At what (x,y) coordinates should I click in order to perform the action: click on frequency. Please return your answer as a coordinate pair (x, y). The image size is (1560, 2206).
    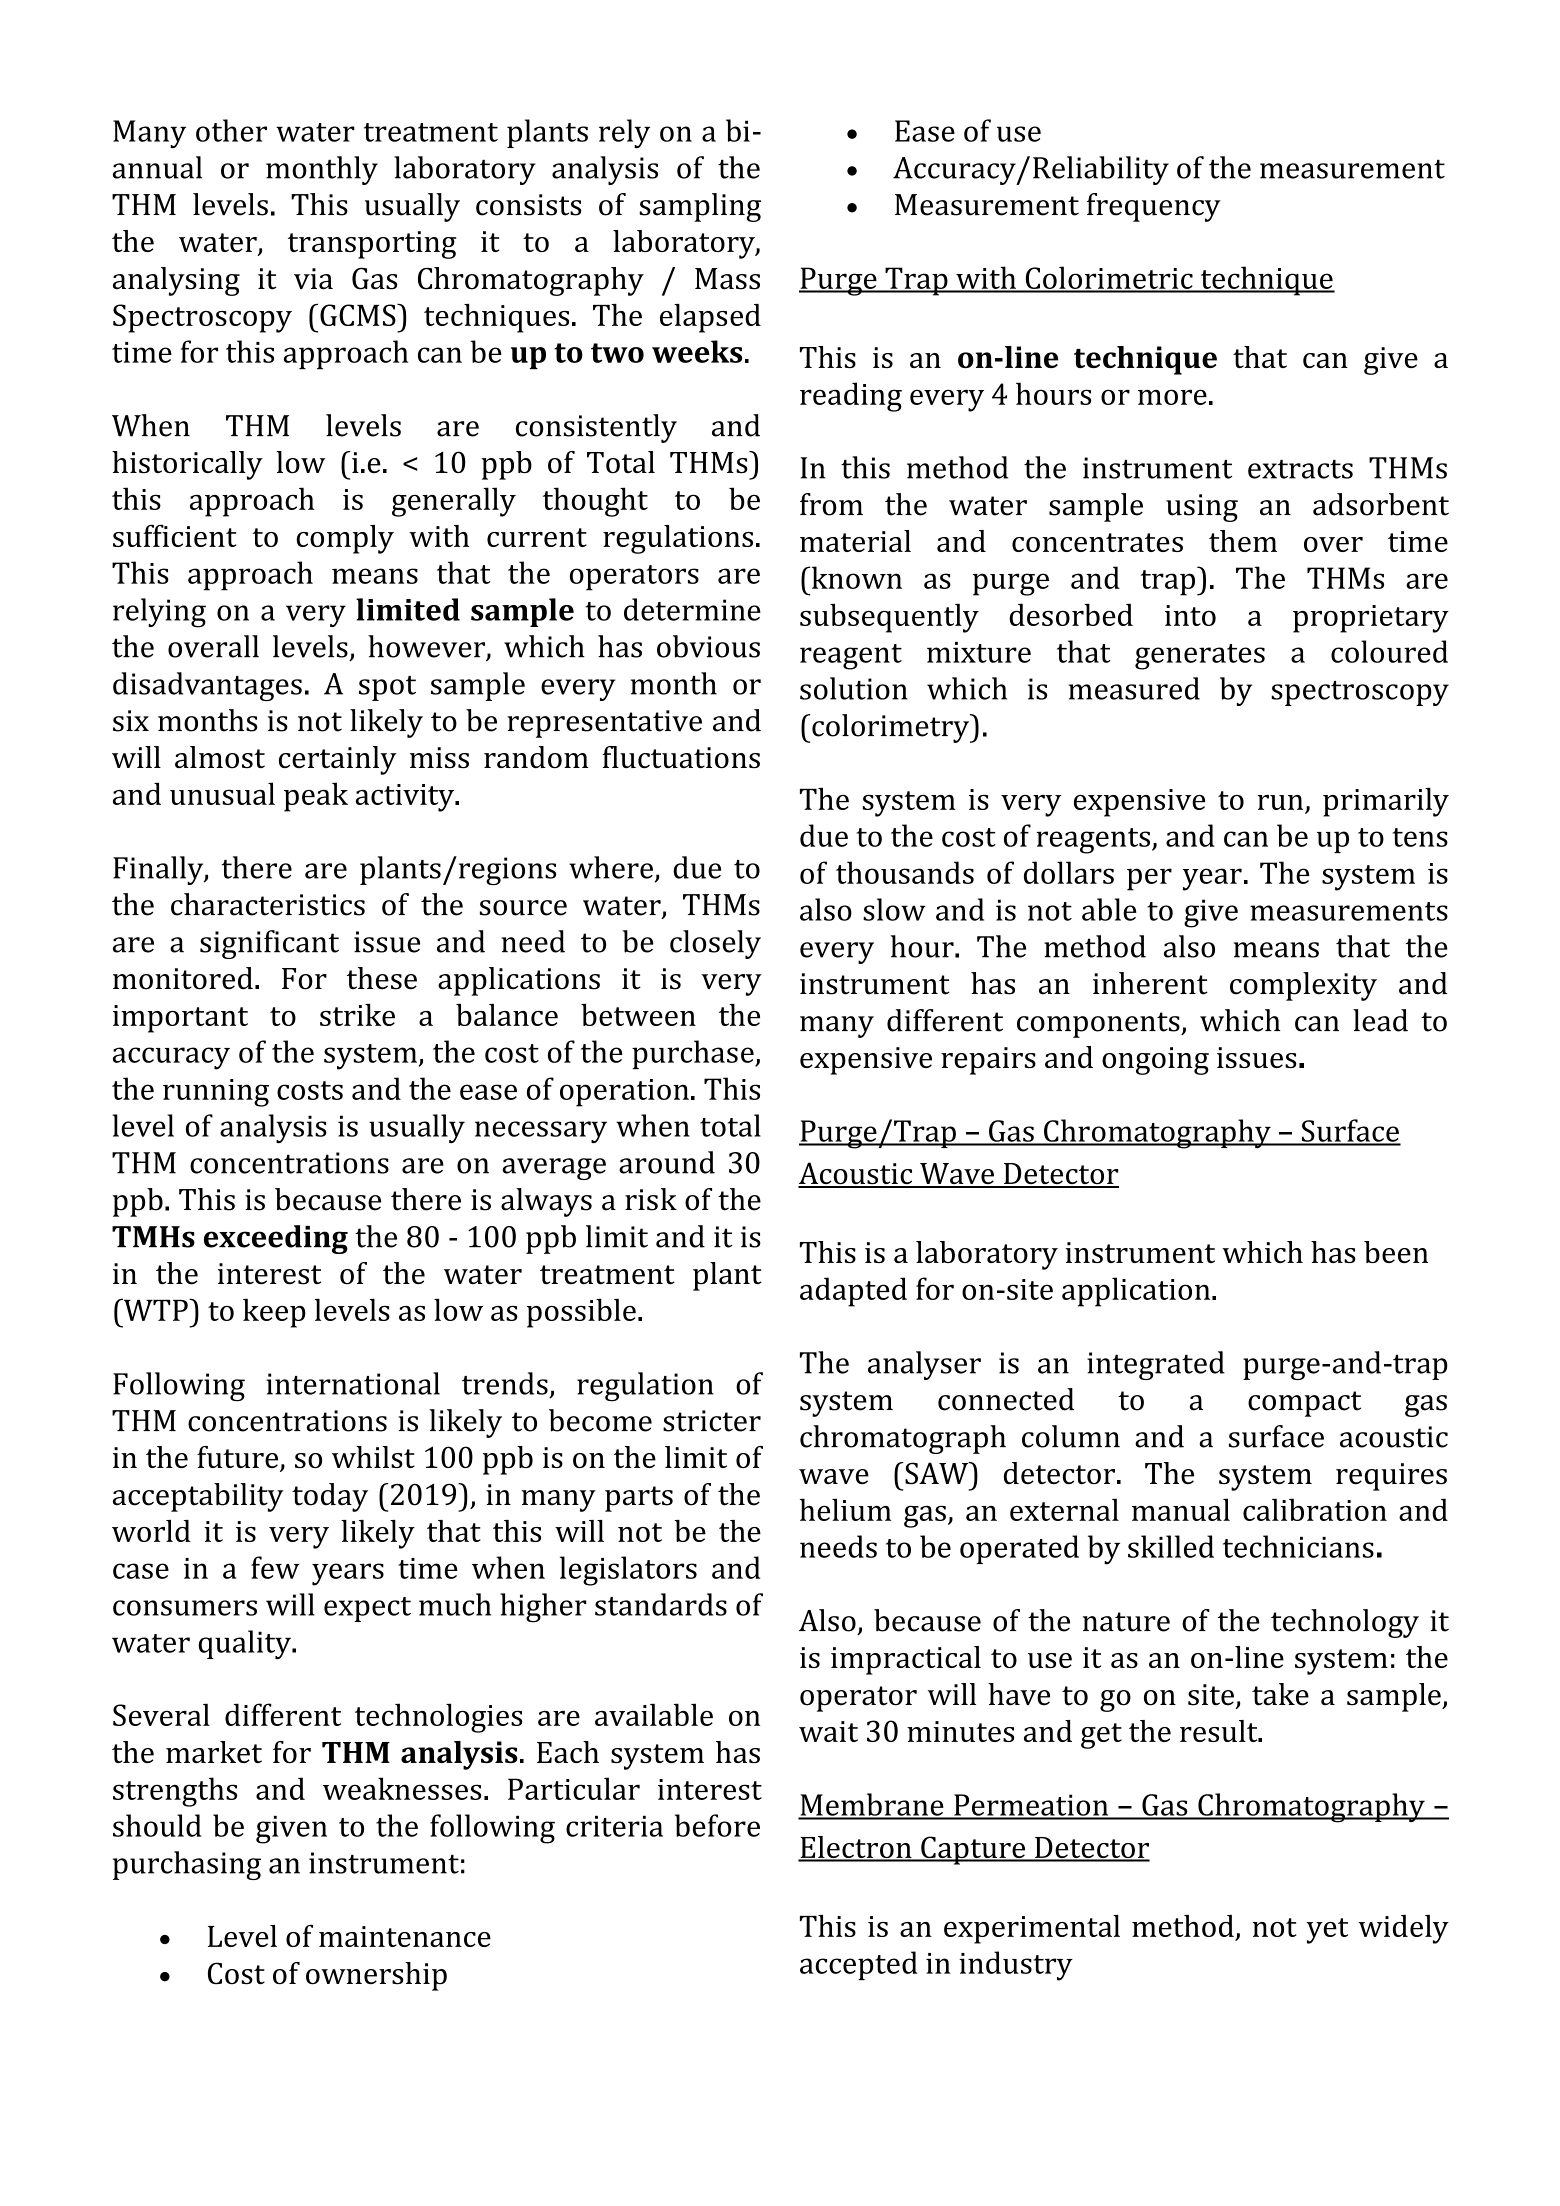
    Looking at the image, I should click on (1154, 207).
